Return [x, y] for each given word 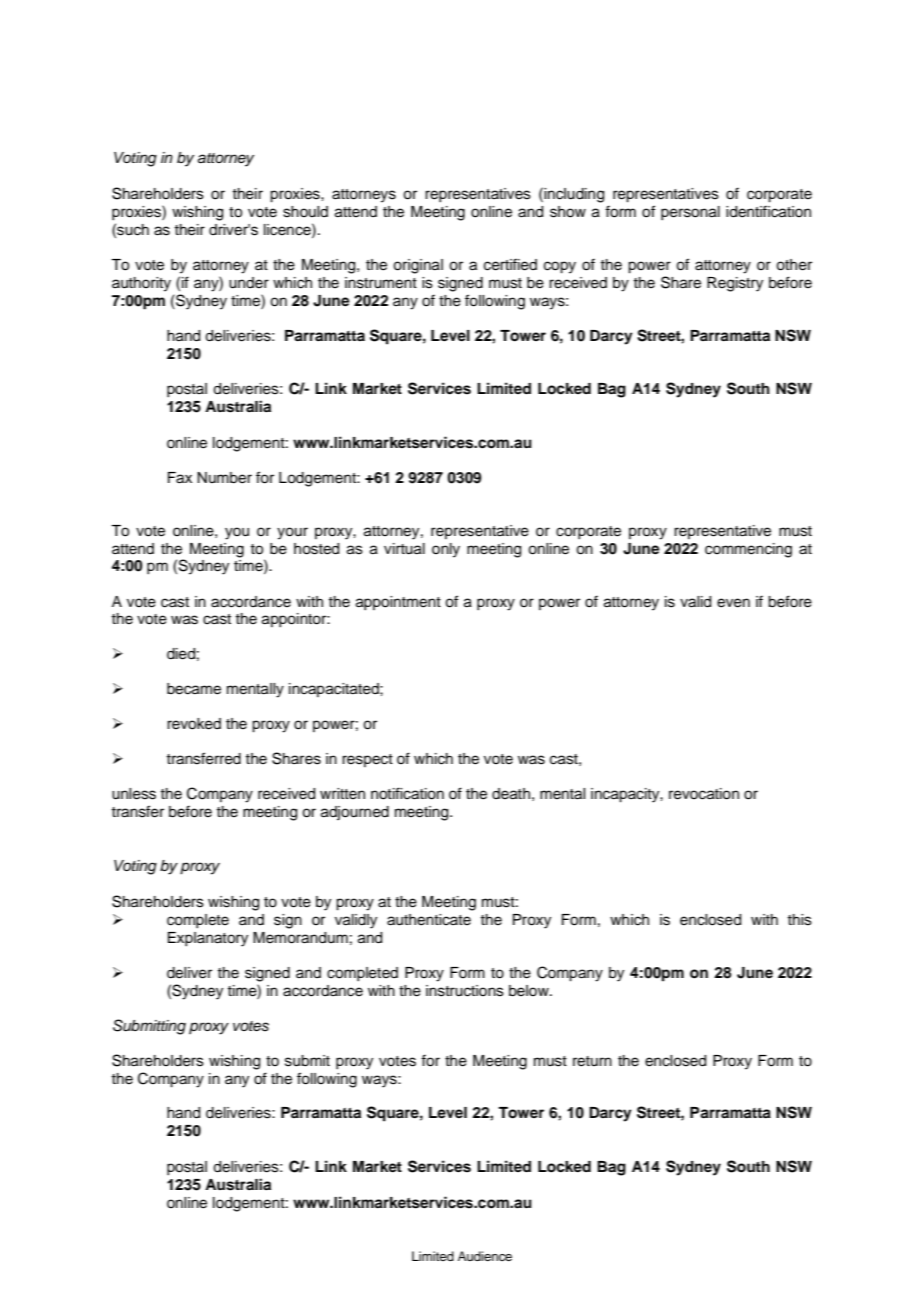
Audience [485, 1256]
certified [510, 264]
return [592, 1061]
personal [690, 213]
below [530, 991]
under [249, 283]
